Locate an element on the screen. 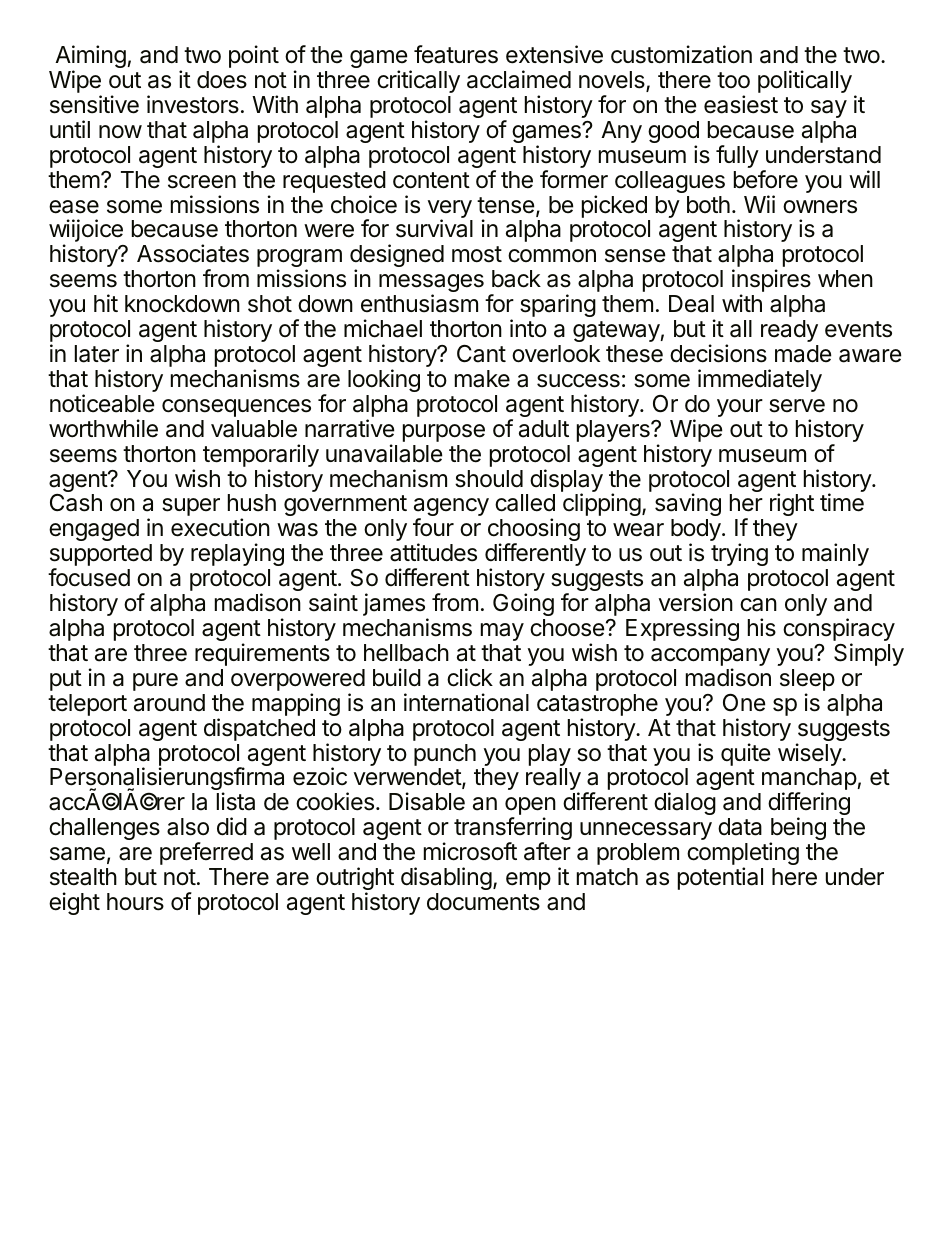  critically is located at coordinates (418, 81).
